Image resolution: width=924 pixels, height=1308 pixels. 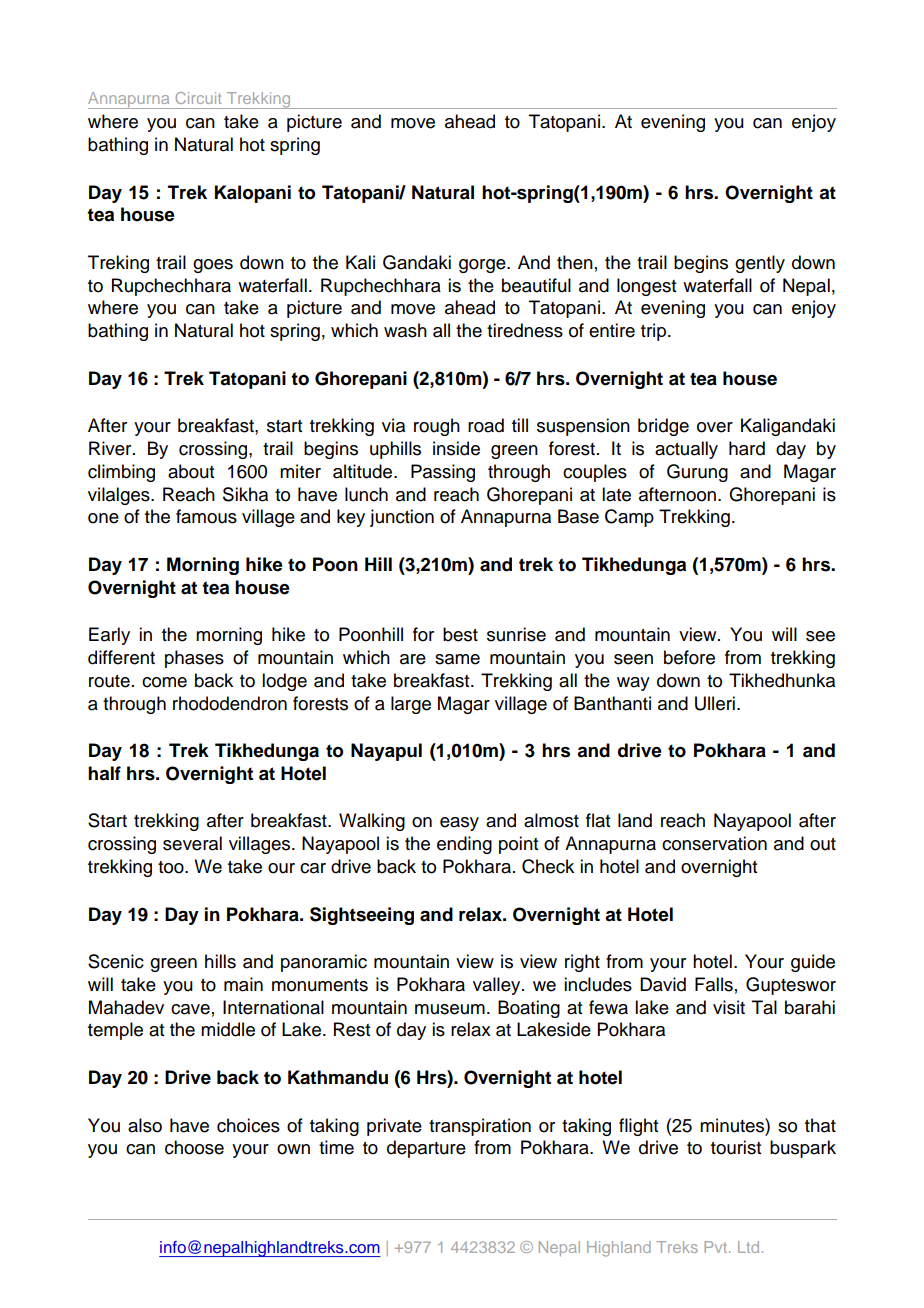 What do you see at coordinates (457, 659) in the screenshot?
I see `same` at bounding box center [457, 659].
